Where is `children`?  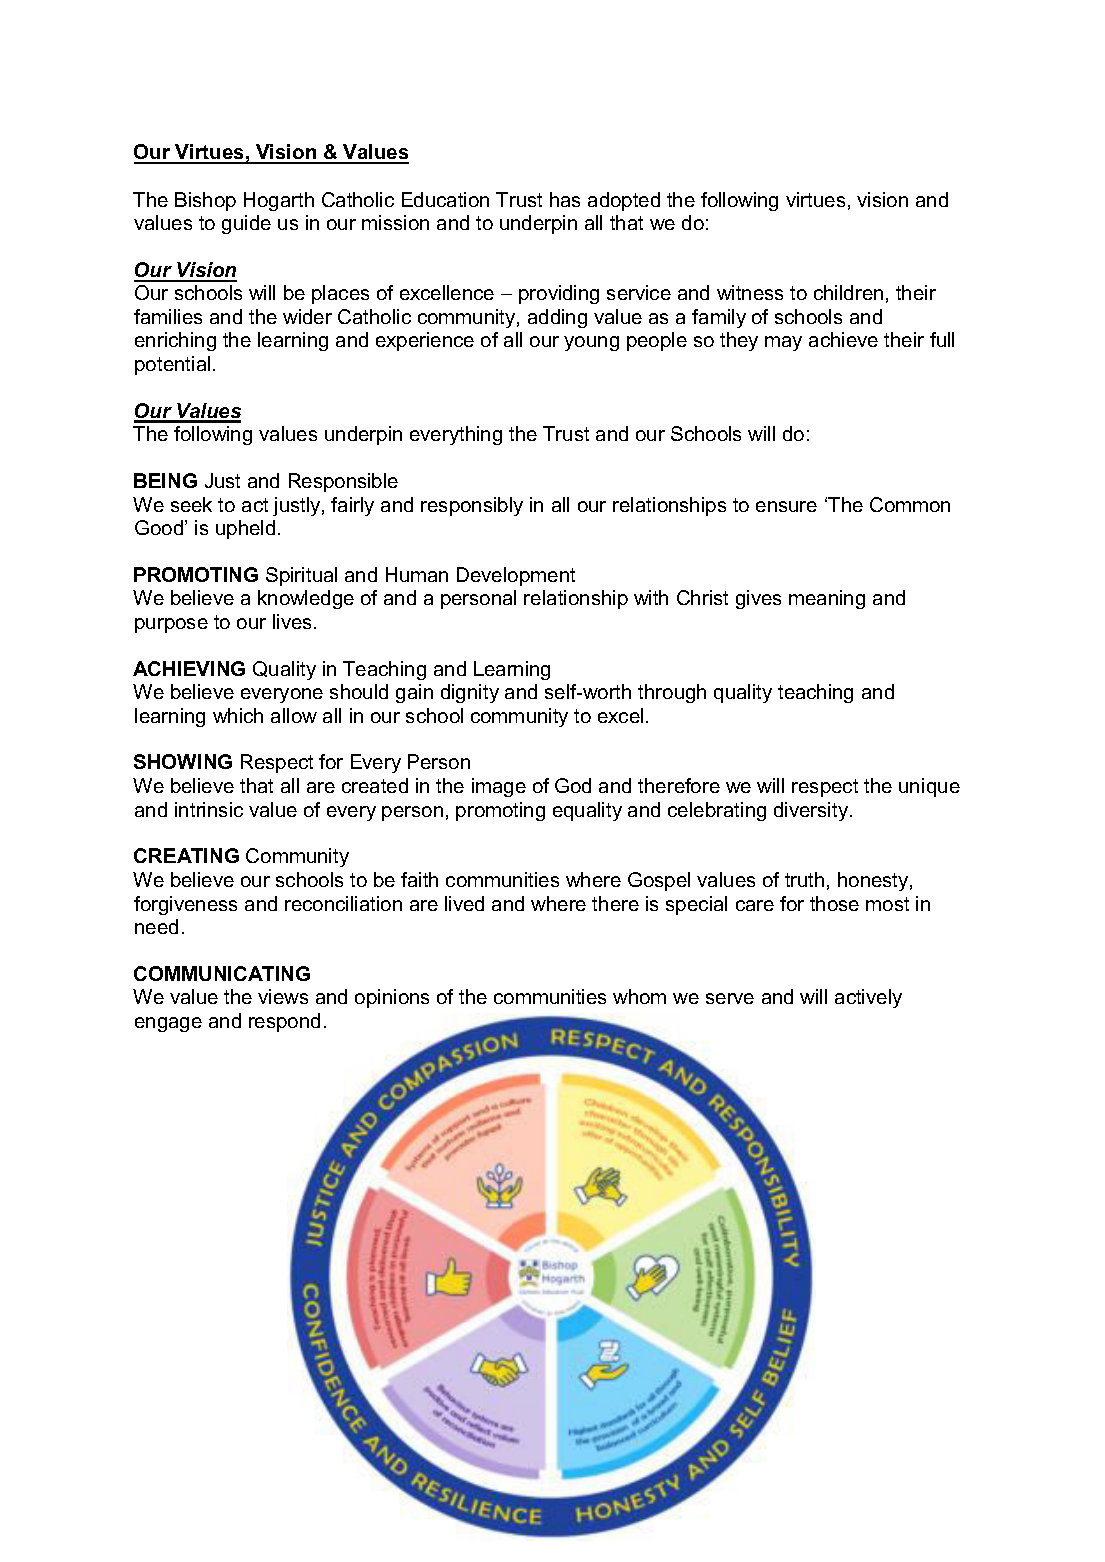
children is located at coordinates (848, 292).
